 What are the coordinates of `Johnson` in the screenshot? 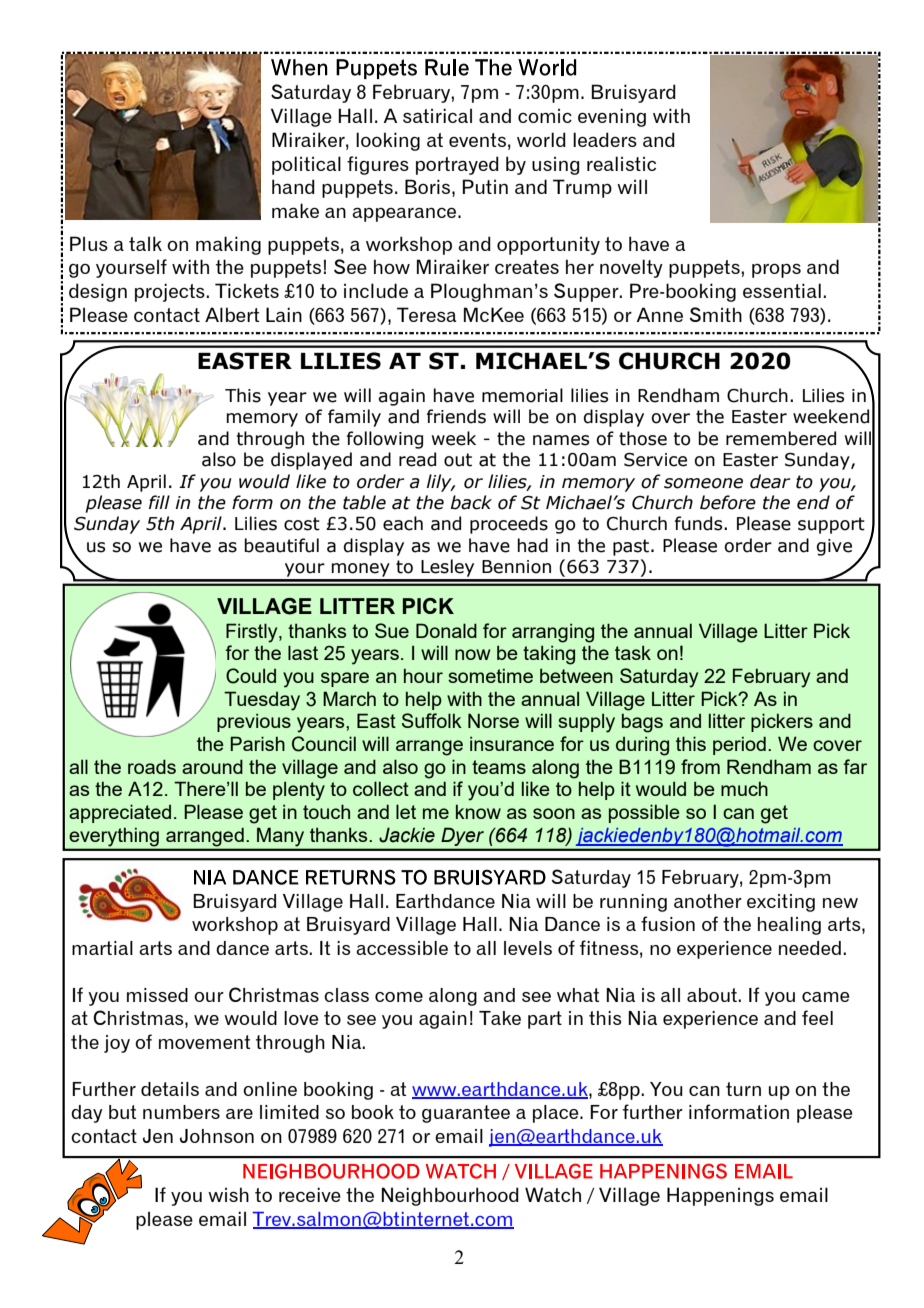 It's located at (217, 1136).
